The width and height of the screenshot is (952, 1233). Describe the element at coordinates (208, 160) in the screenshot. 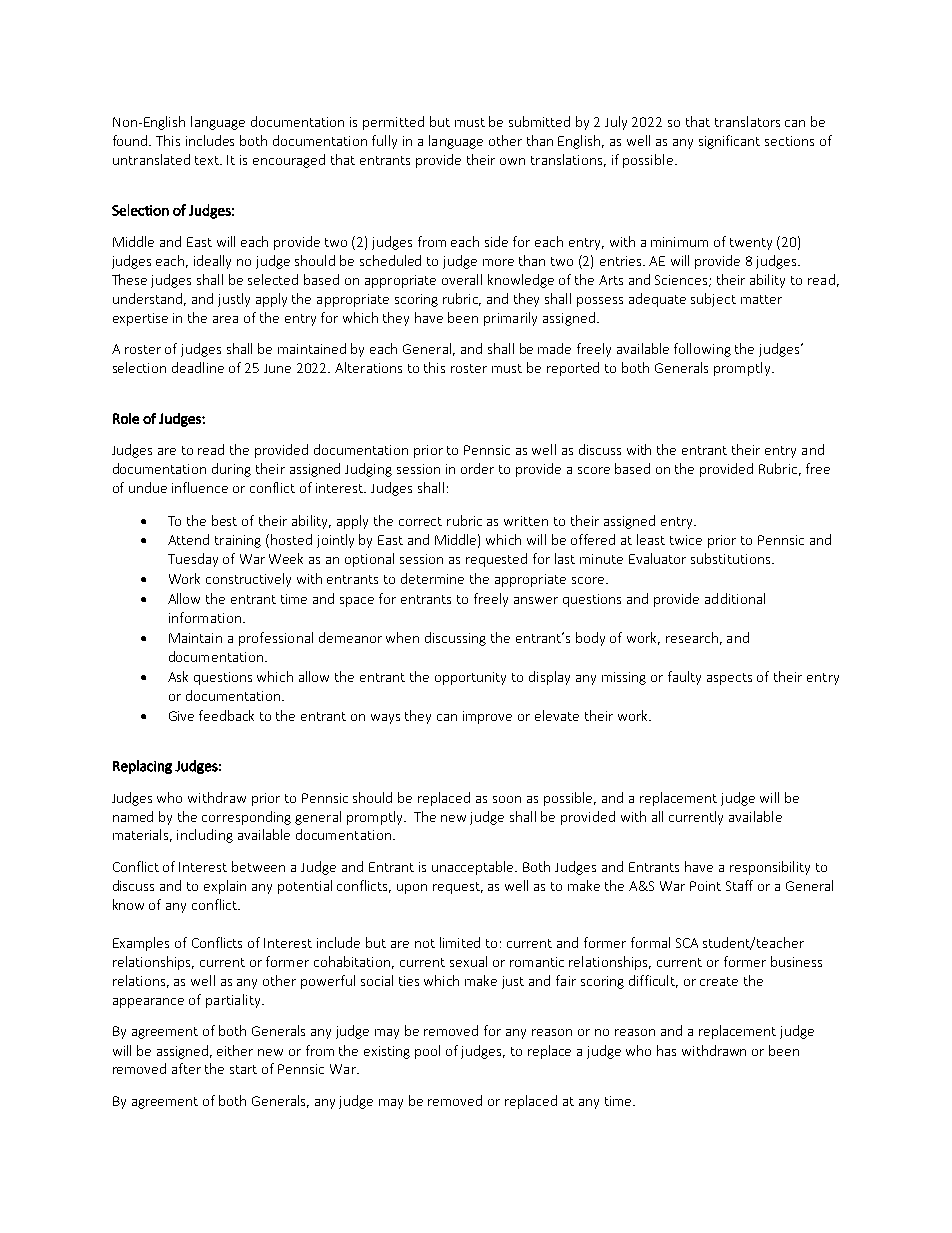

I see `text` at that location.
